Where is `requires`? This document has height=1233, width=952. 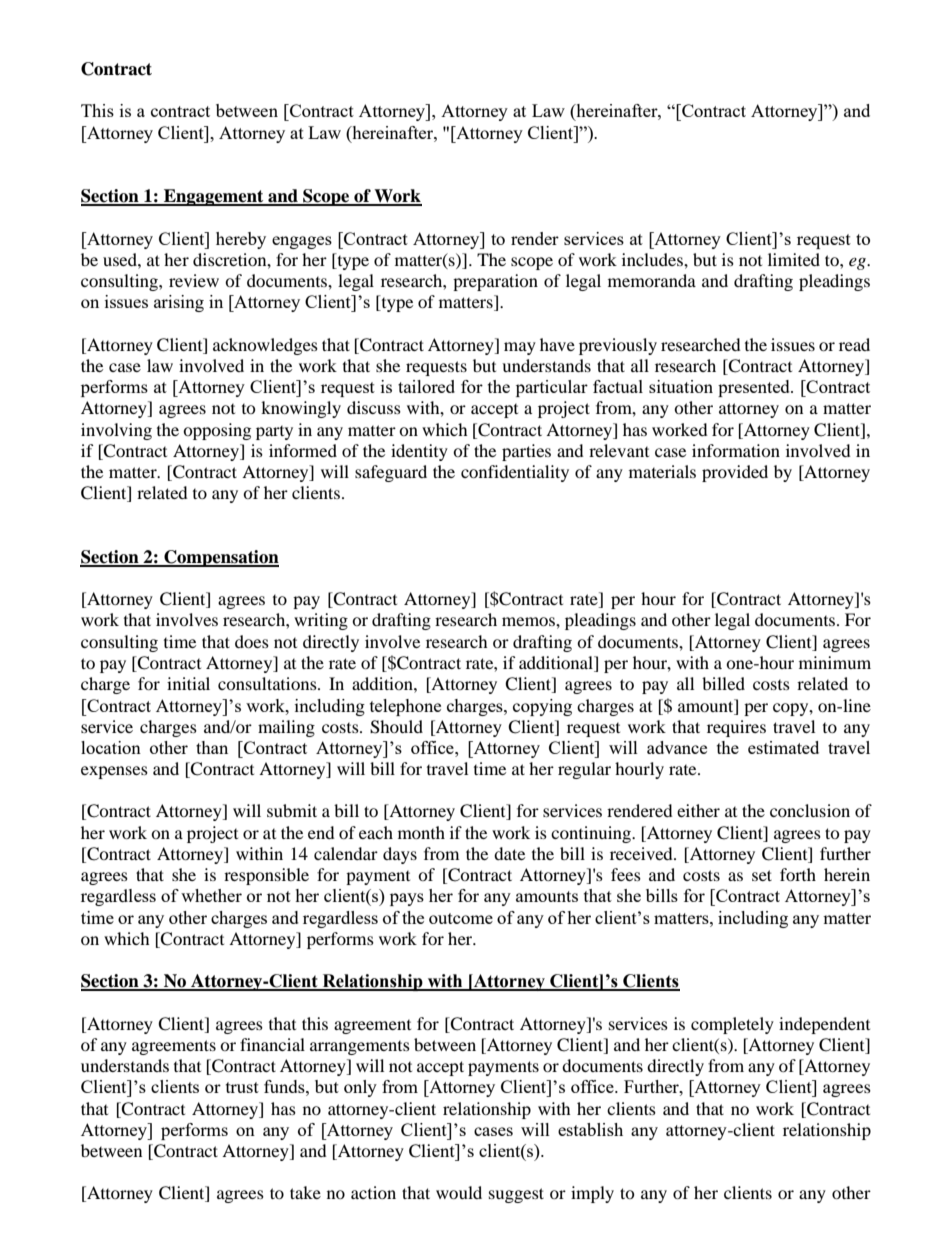
requires is located at coordinates (736, 728).
